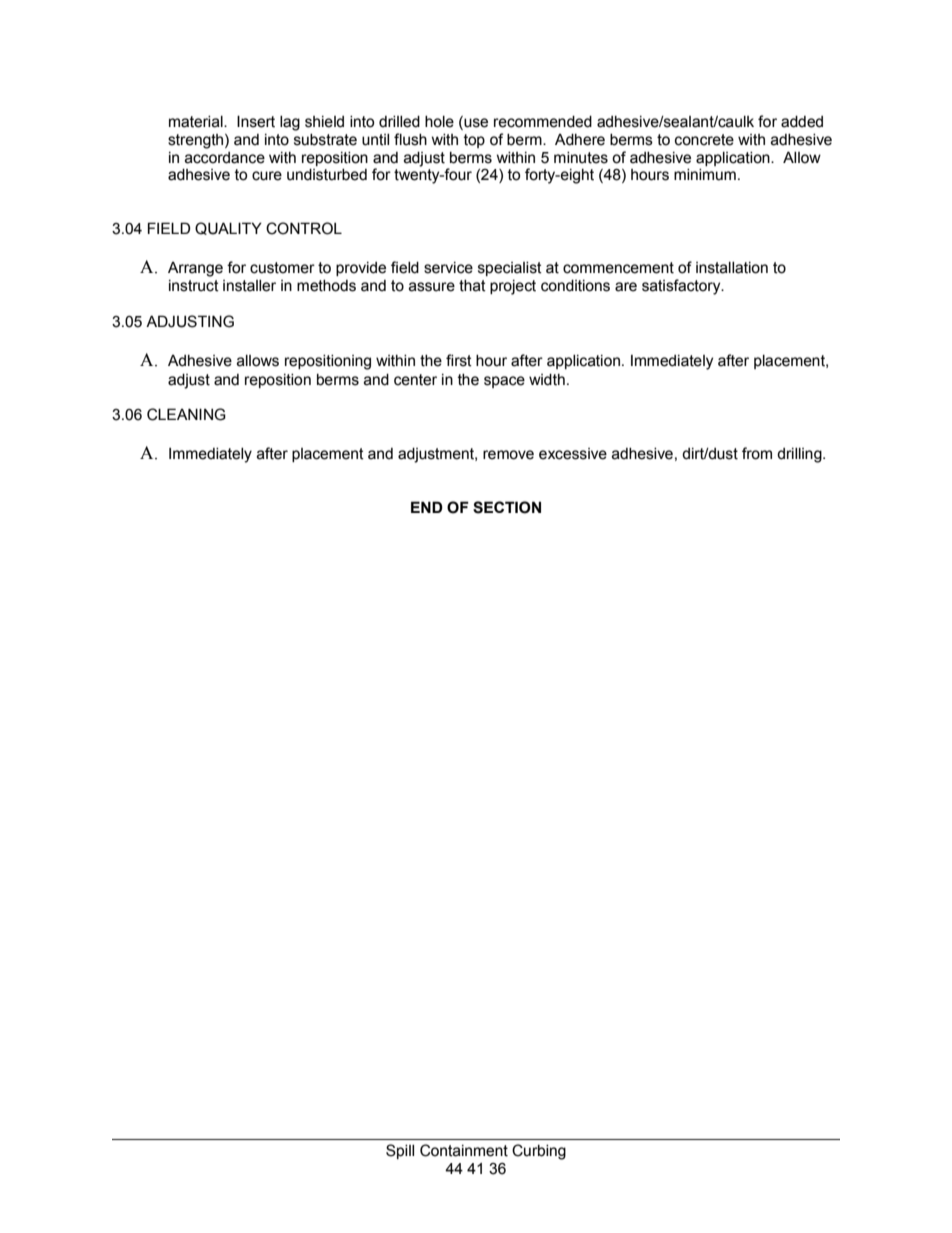 The image size is (952, 1233). Describe the element at coordinates (704, 140) in the page. I see `concrete` at that location.
